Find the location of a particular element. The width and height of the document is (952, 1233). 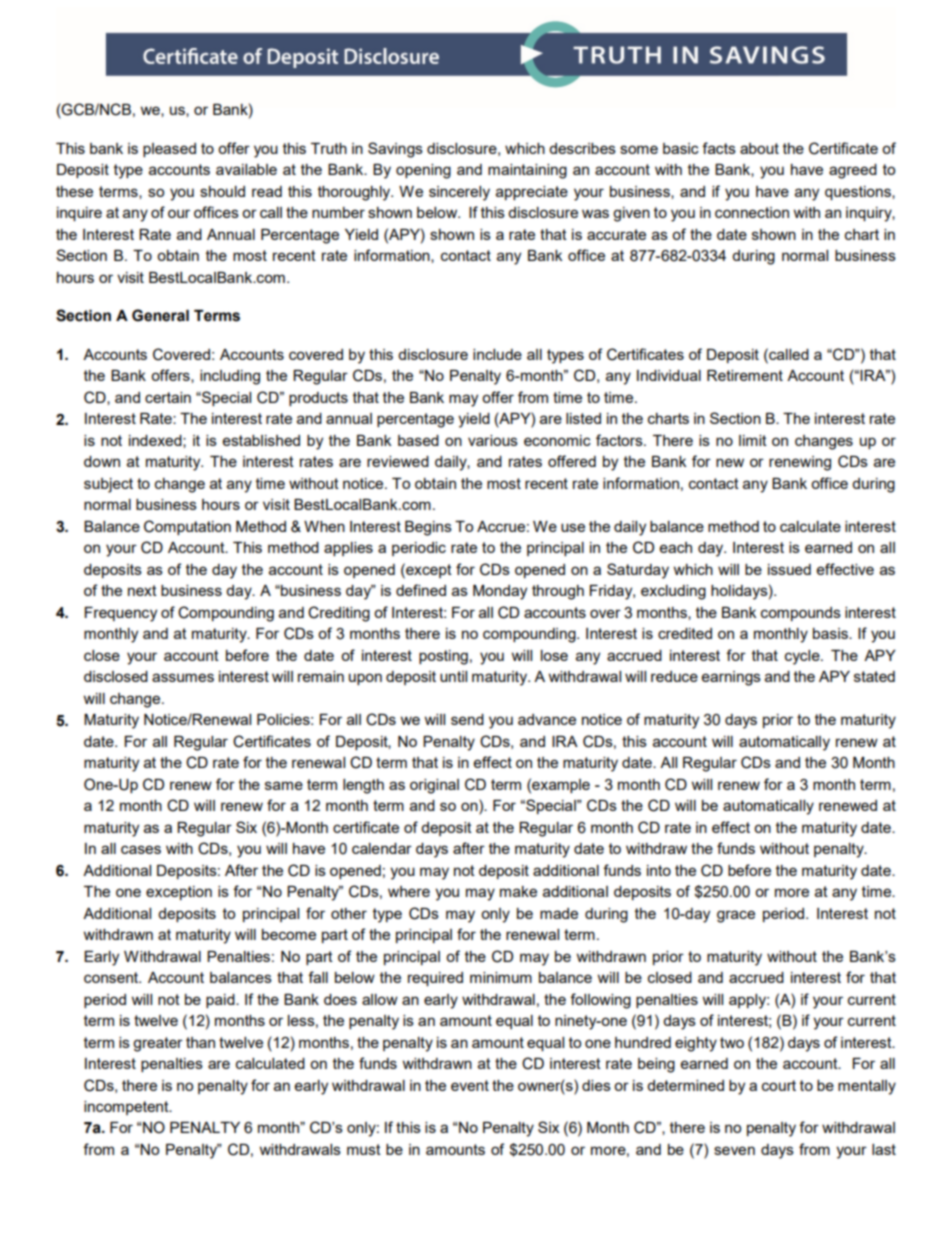

sincerely is located at coordinates (459, 193).
